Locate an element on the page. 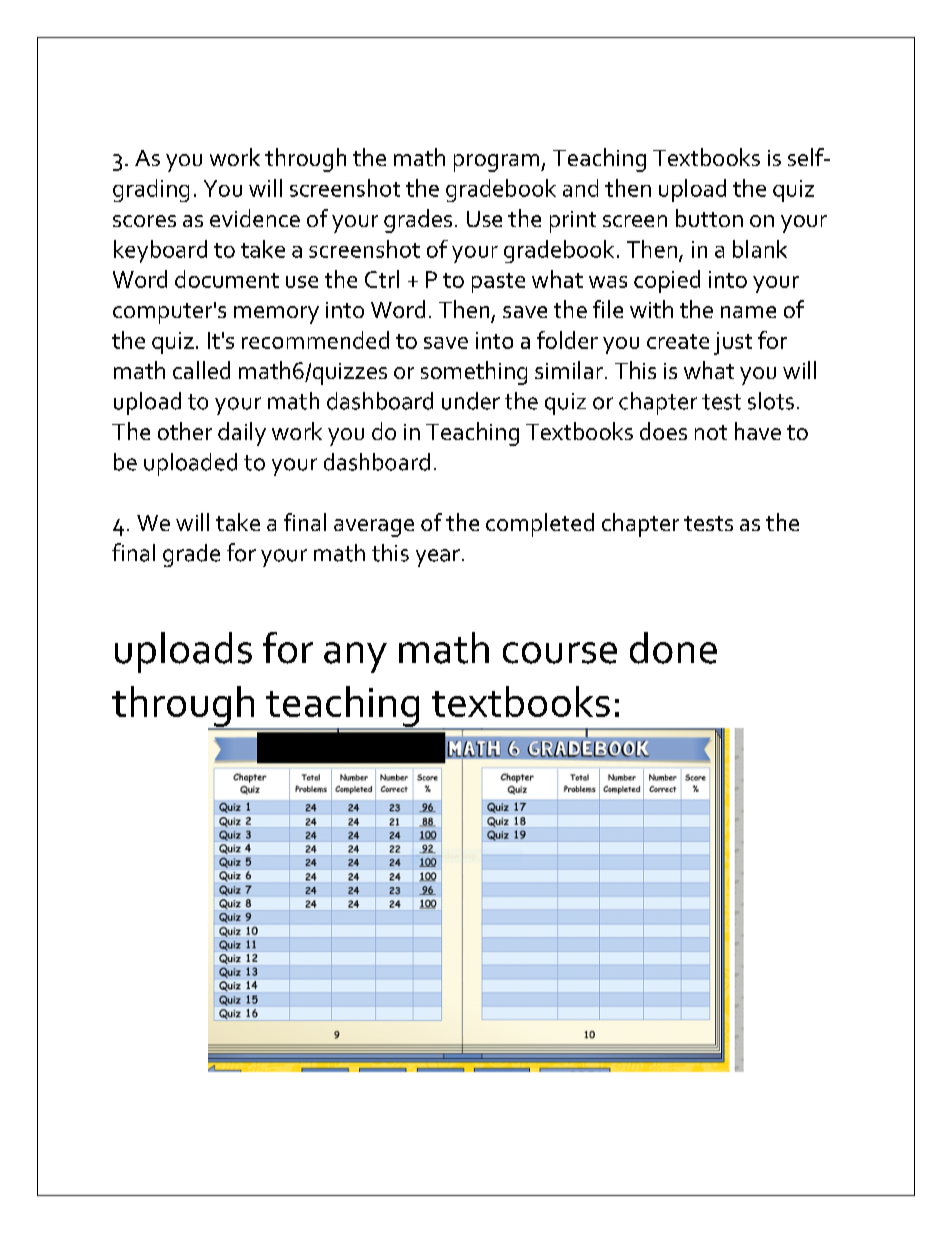  something is located at coordinates (474, 373).
